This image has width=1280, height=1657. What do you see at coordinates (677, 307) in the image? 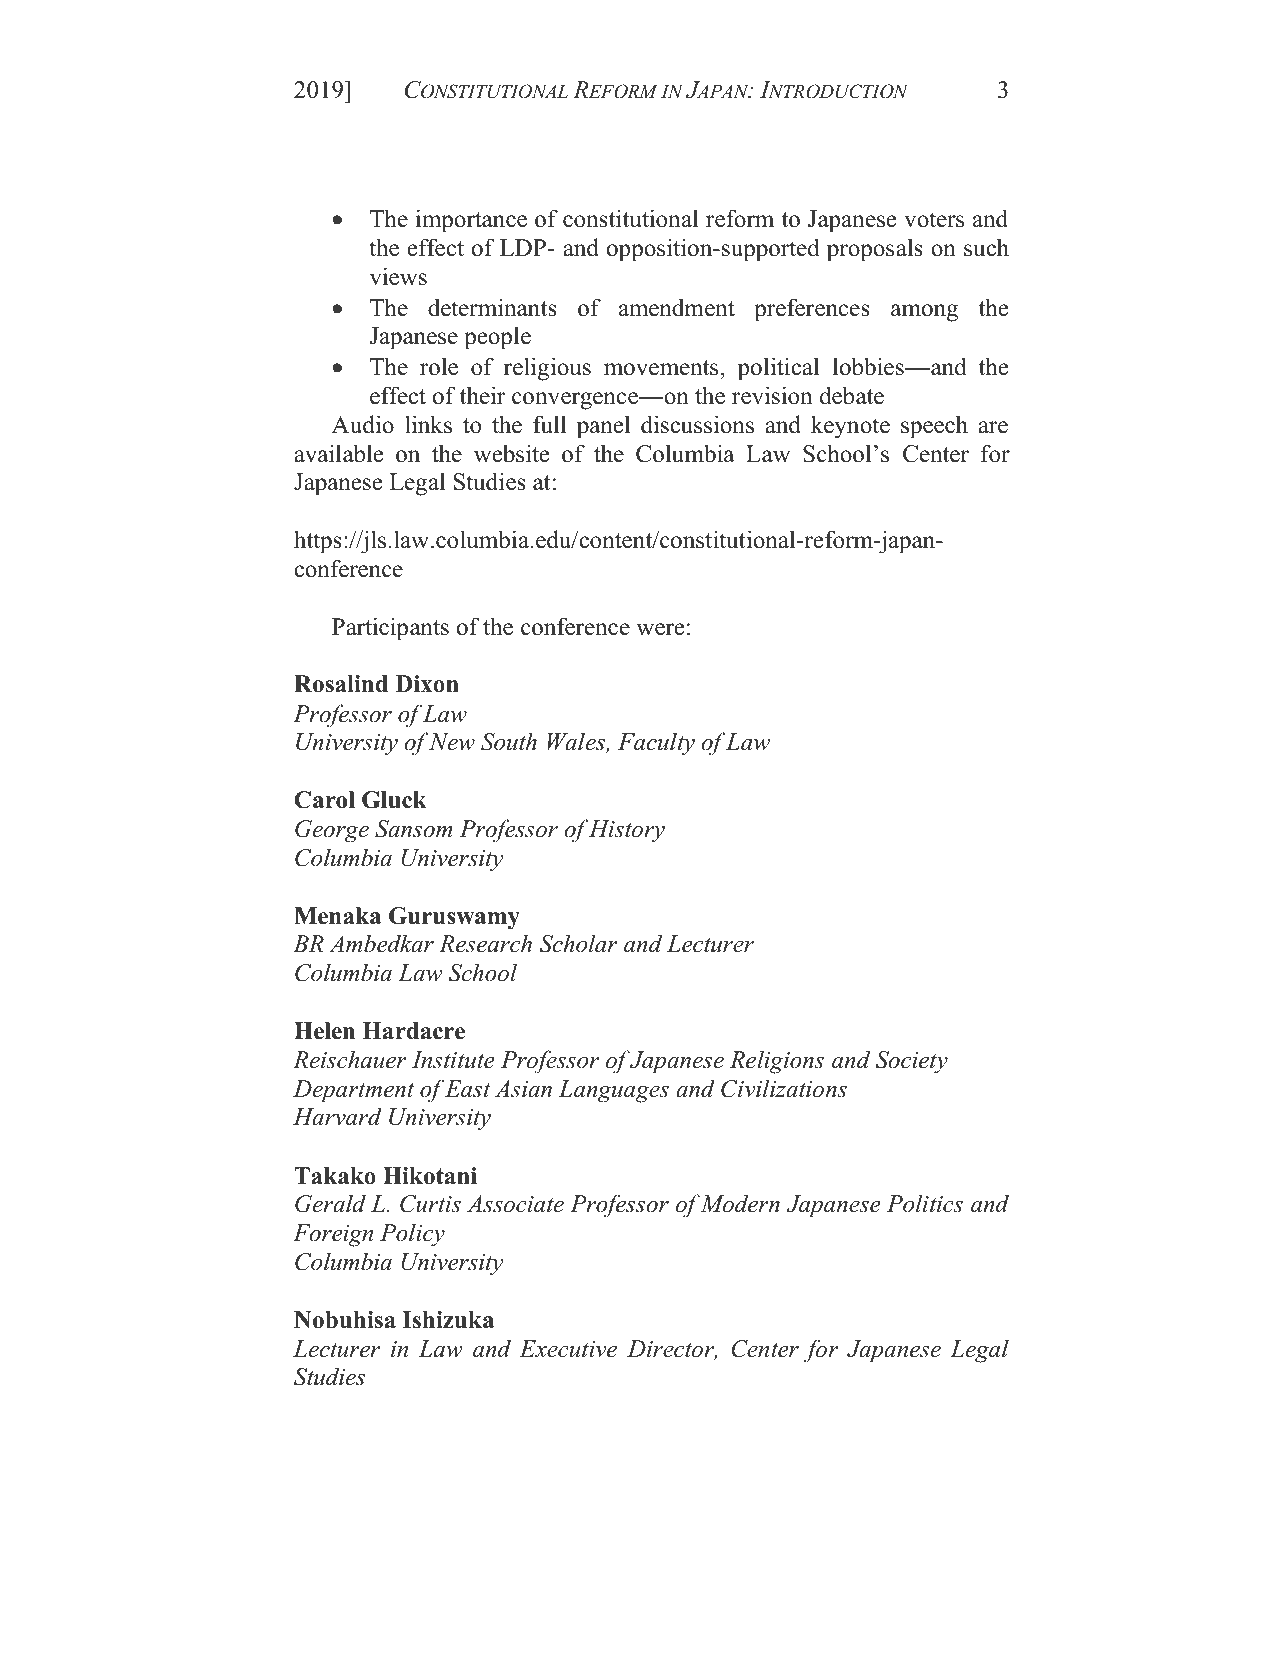
I see `amendment` at bounding box center [677, 307].
